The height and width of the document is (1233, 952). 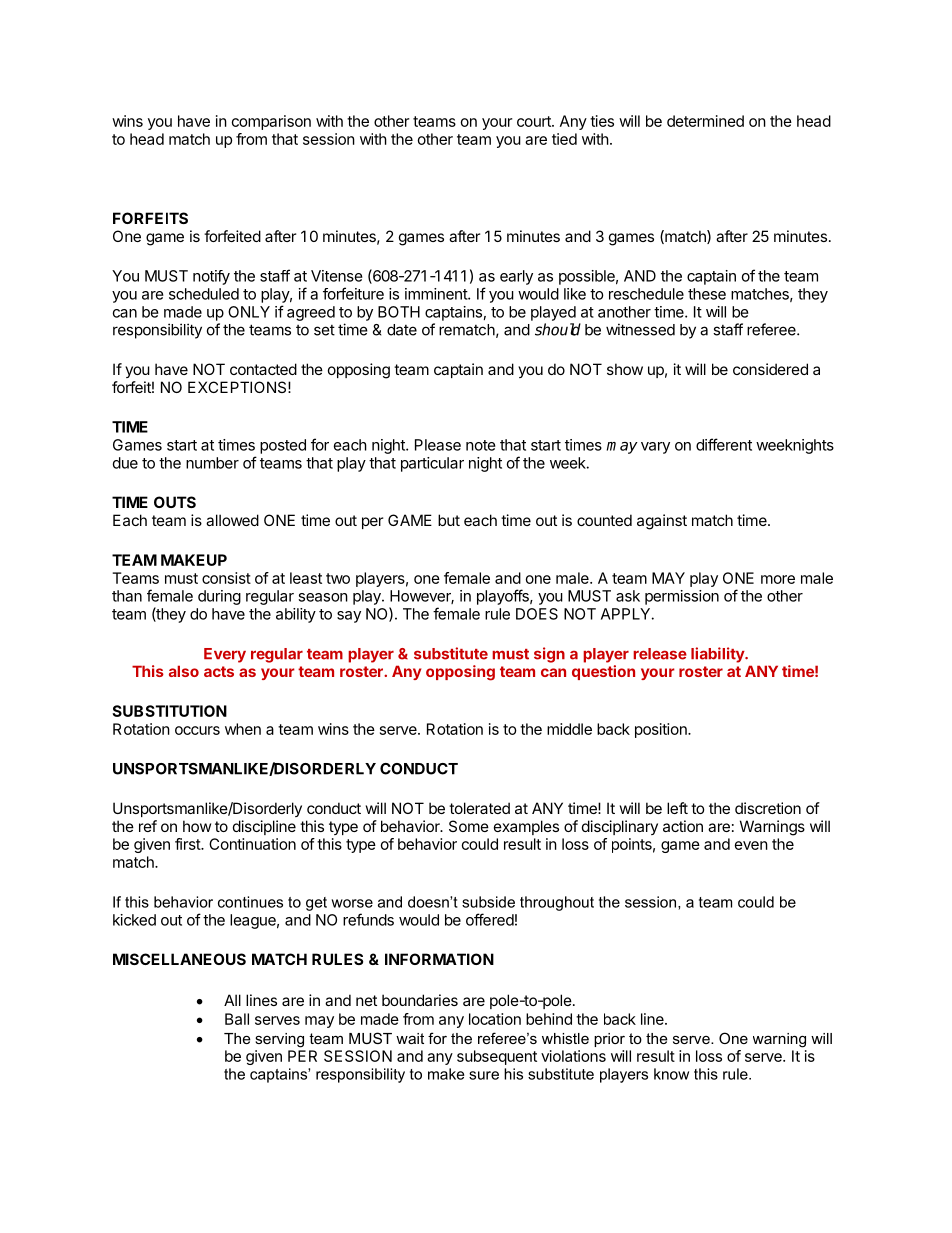 I want to click on court, so click(x=535, y=121).
